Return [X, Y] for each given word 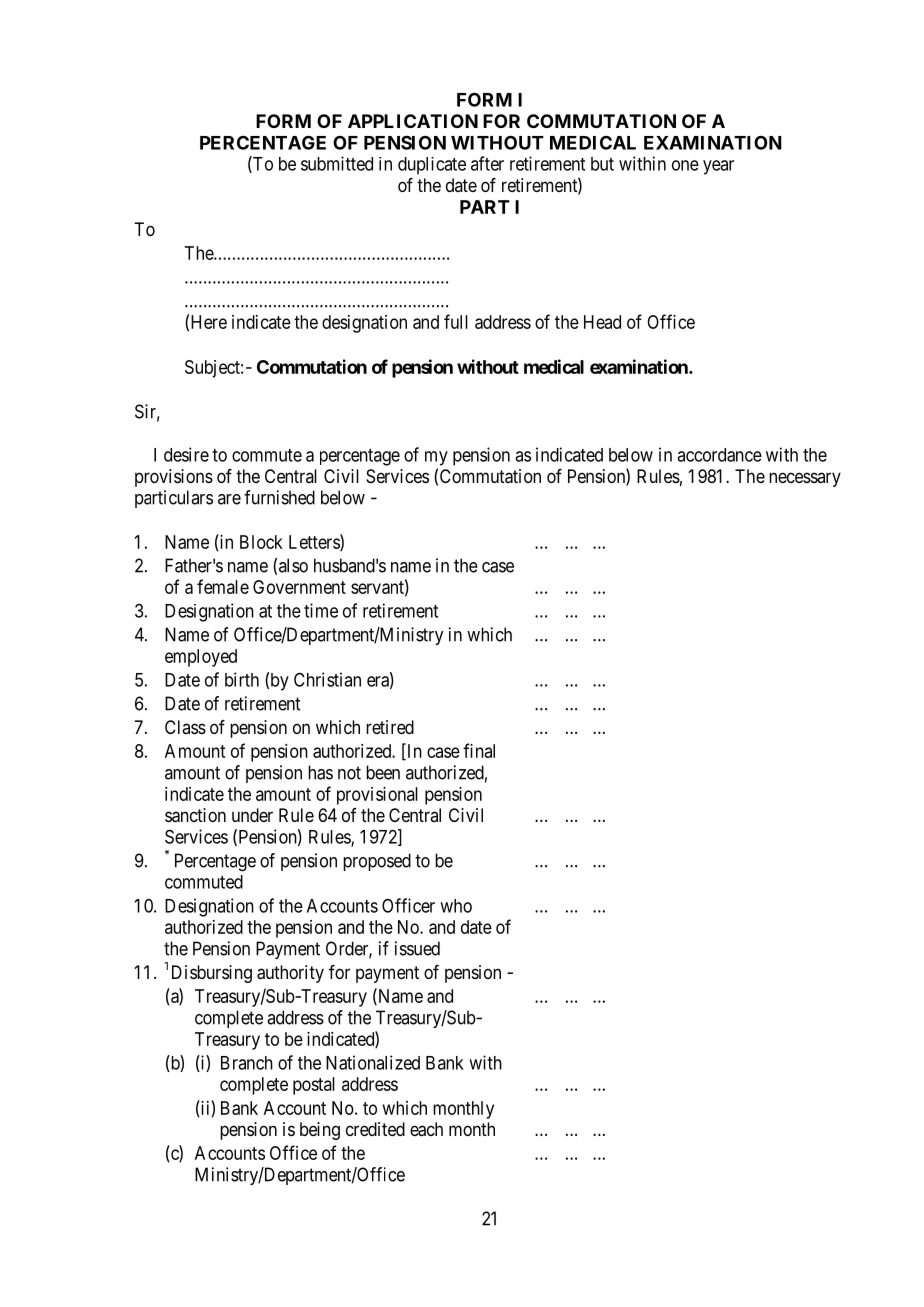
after [487, 163]
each [426, 1129]
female [223, 586]
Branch [247, 1063]
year [718, 167]
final [479, 750]
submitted [337, 163]
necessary [805, 479]
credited [375, 1129]
